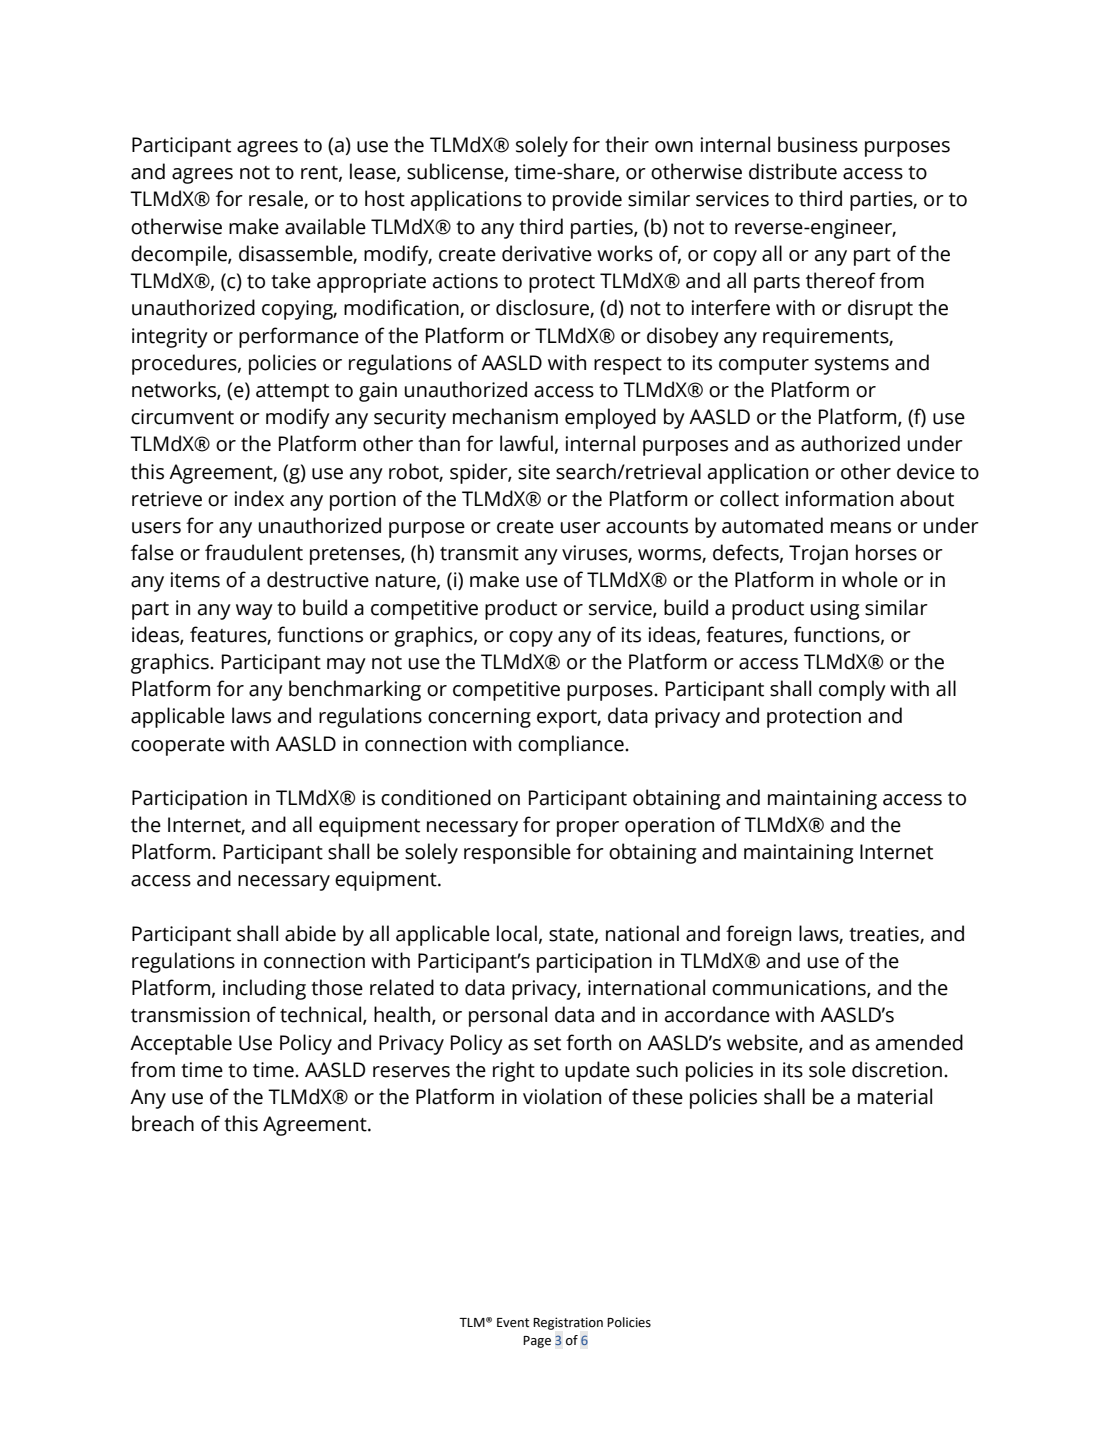  Describe the element at coordinates (513, 1323) in the screenshot. I see `Event` at that location.
